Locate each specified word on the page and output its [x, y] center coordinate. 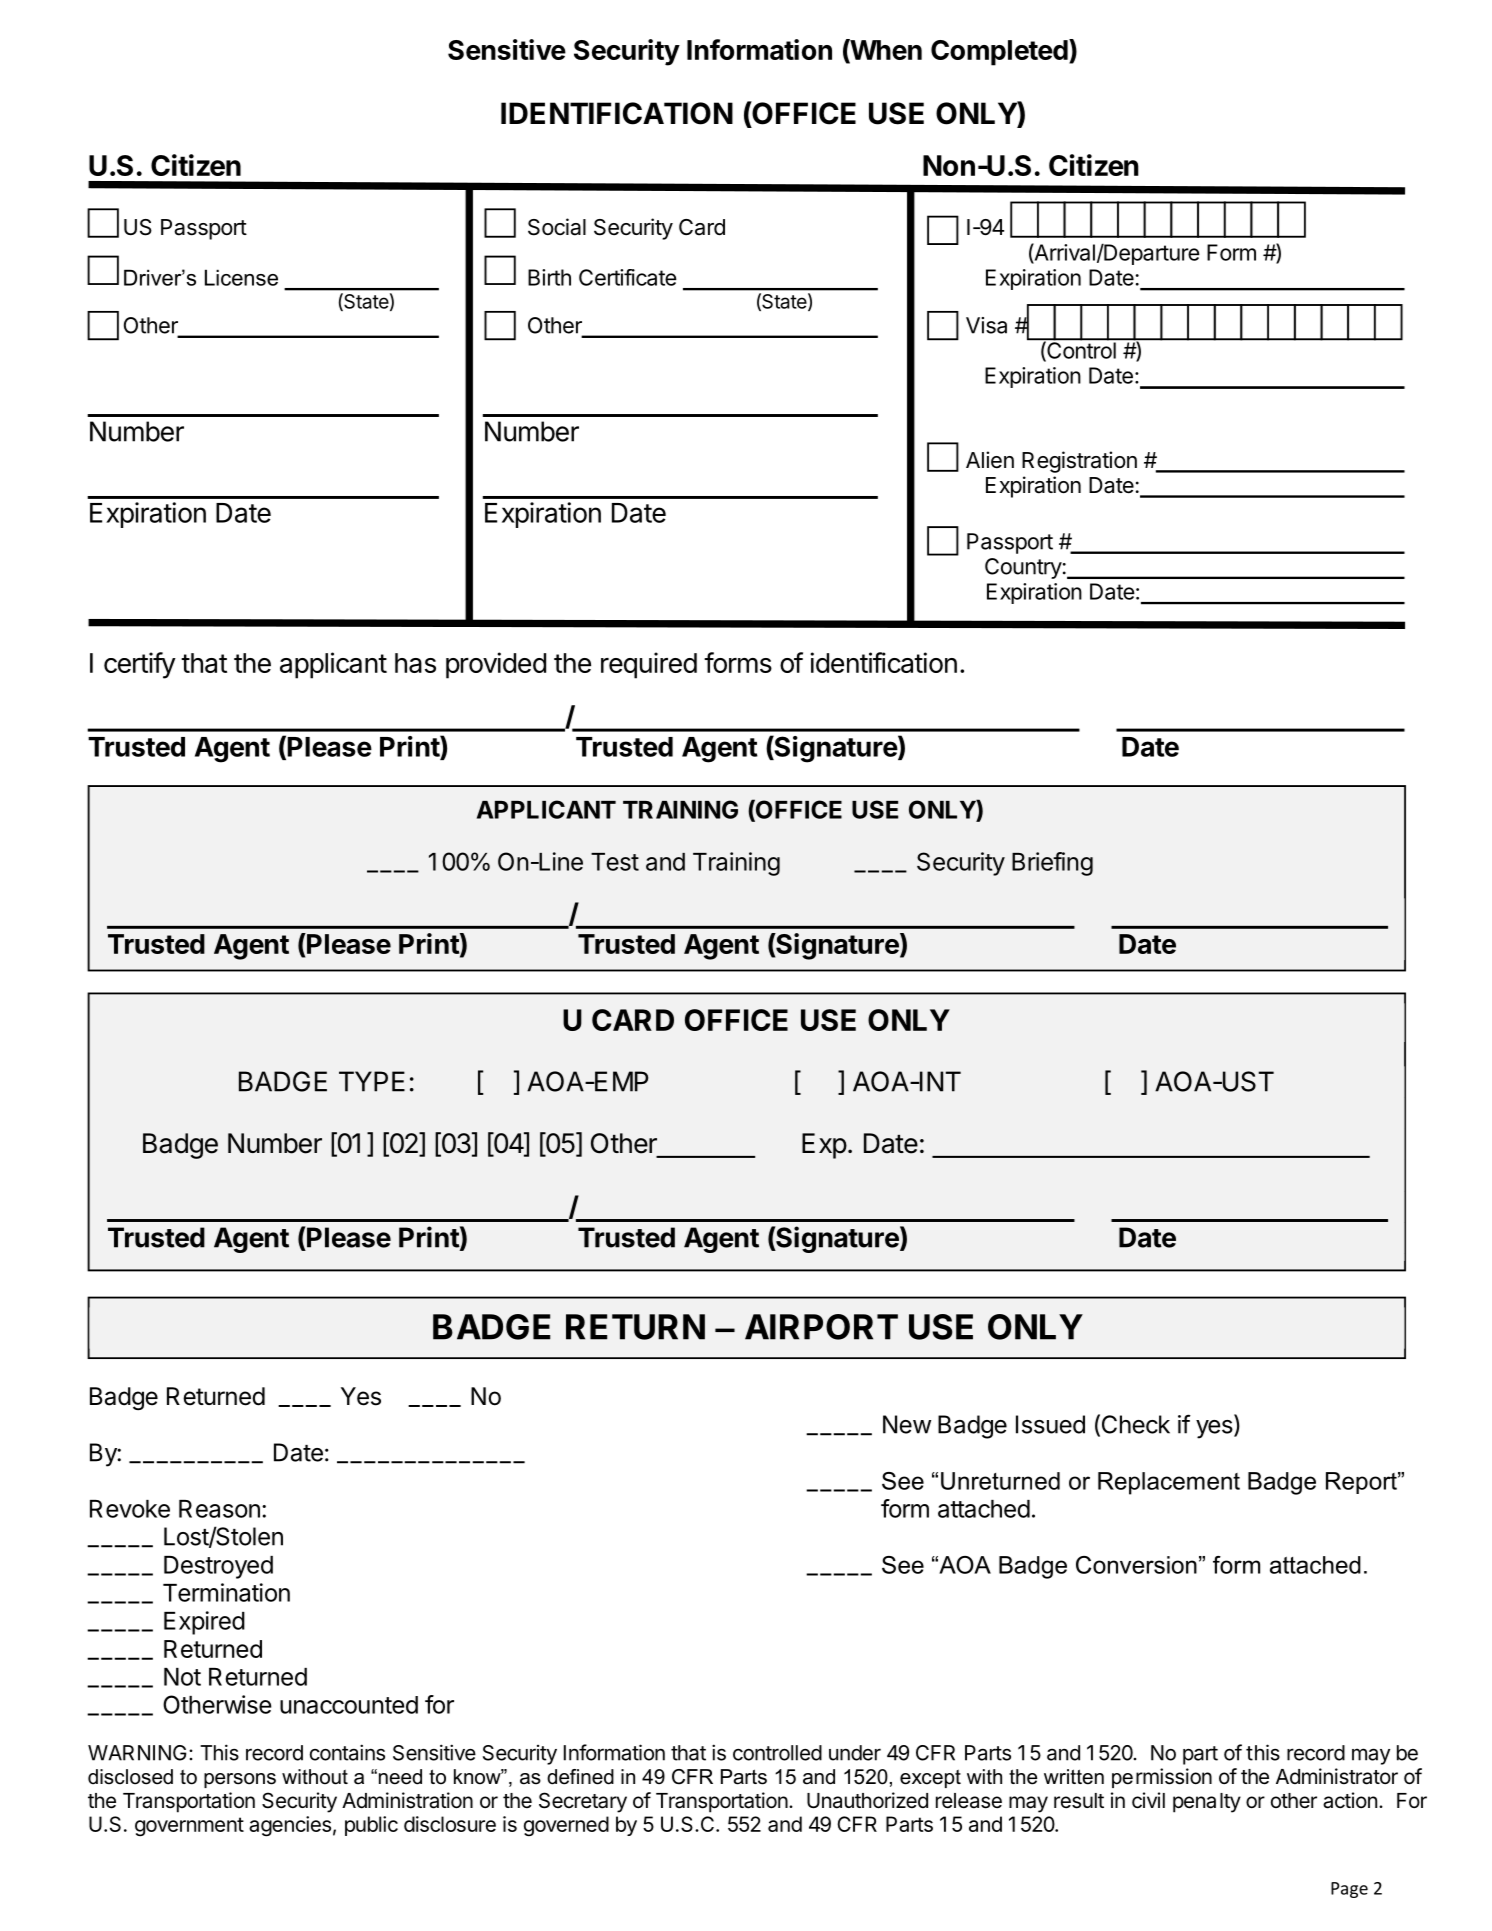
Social [557, 227]
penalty [1207, 1803]
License [241, 277]
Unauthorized [867, 1800]
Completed [1000, 52]
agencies [290, 1826]
